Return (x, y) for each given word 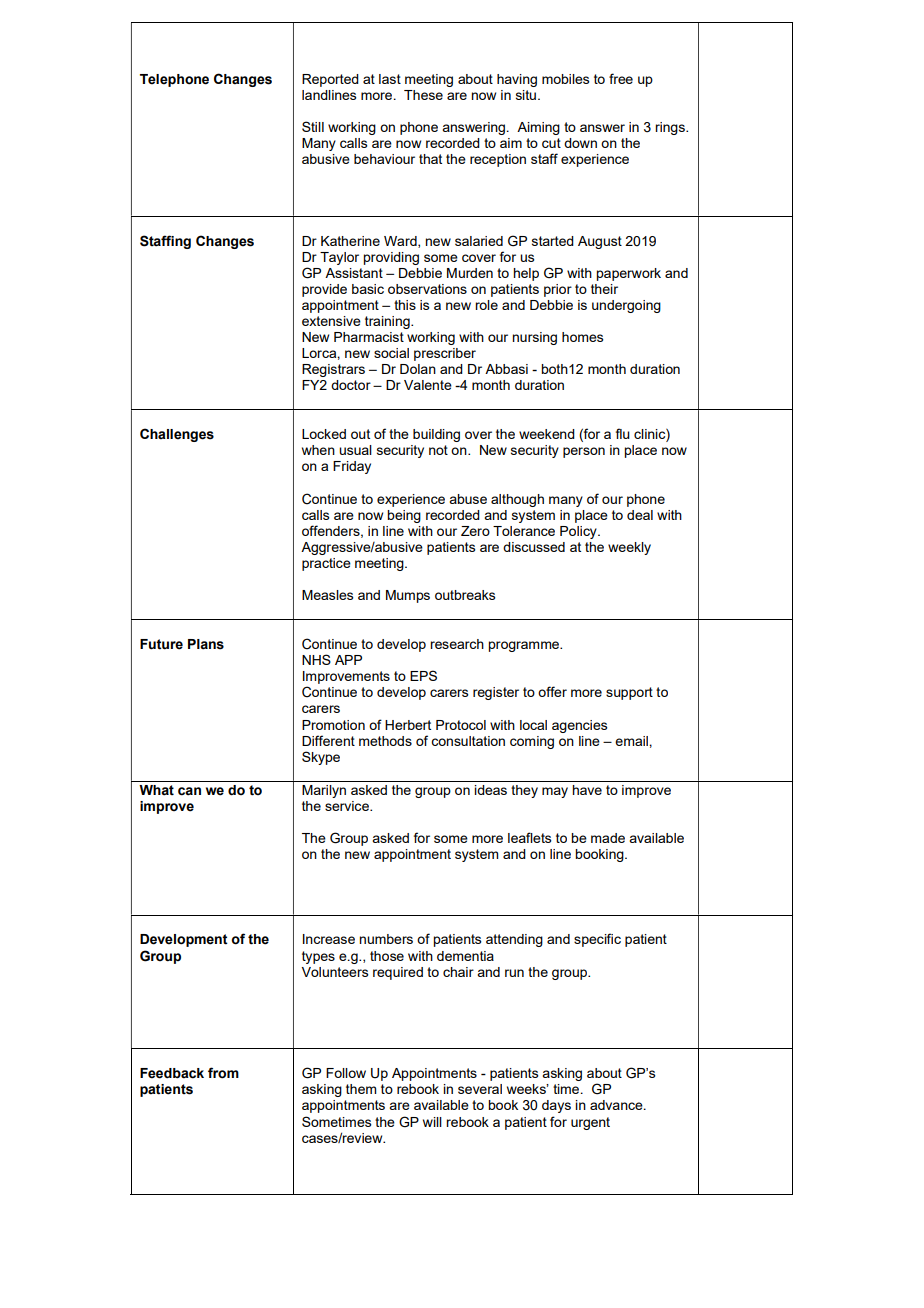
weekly (629, 548)
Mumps (408, 596)
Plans (206, 644)
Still (313, 126)
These (423, 95)
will (432, 1122)
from (223, 1073)
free (621, 78)
